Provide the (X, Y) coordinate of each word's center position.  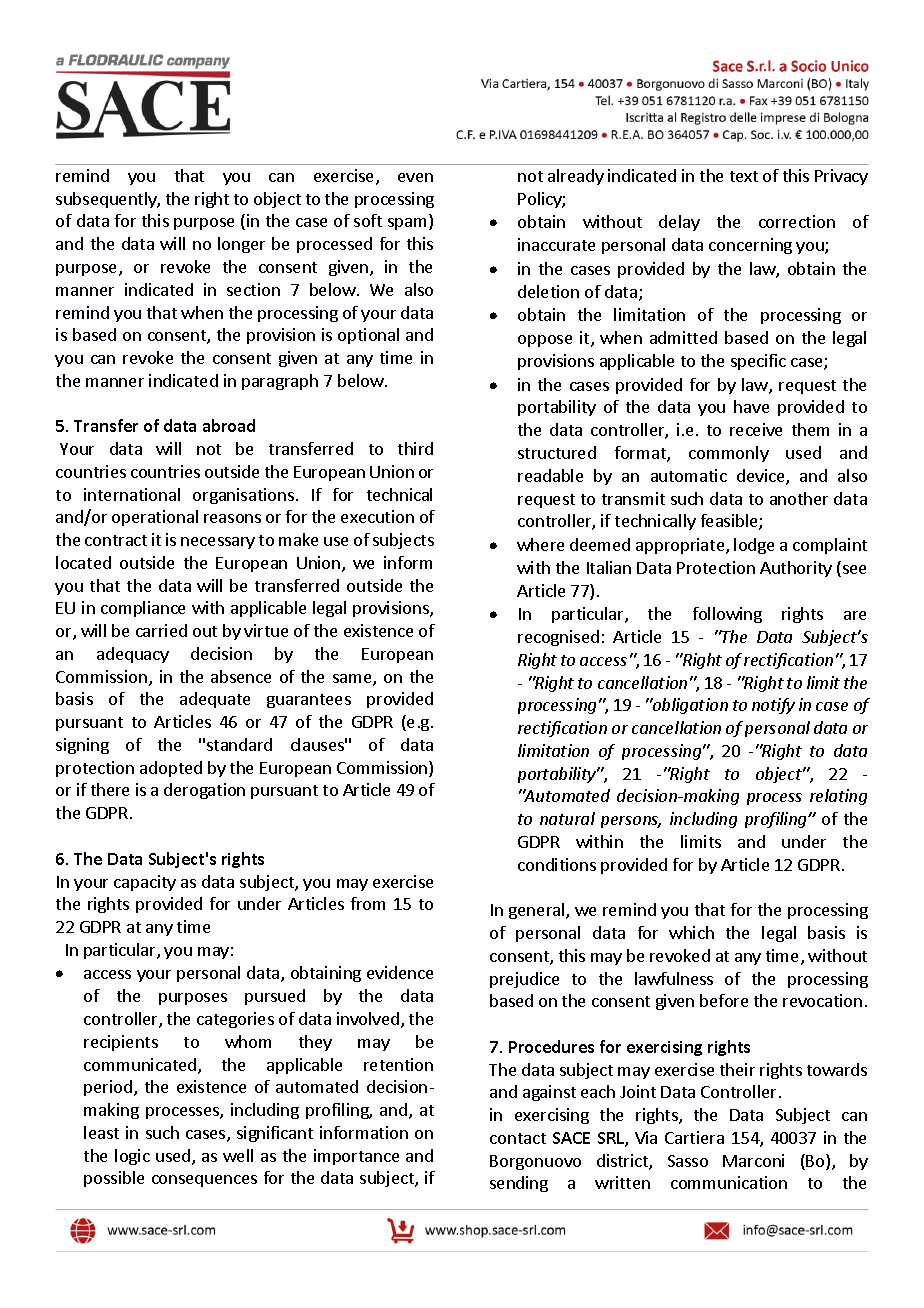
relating (838, 797)
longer (241, 245)
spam (409, 224)
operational (155, 518)
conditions (557, 864)
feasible (730, 522)
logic (132, 1157)
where (540, 544)
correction (797, 221)
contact (518, 1138)
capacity (145, 883)
